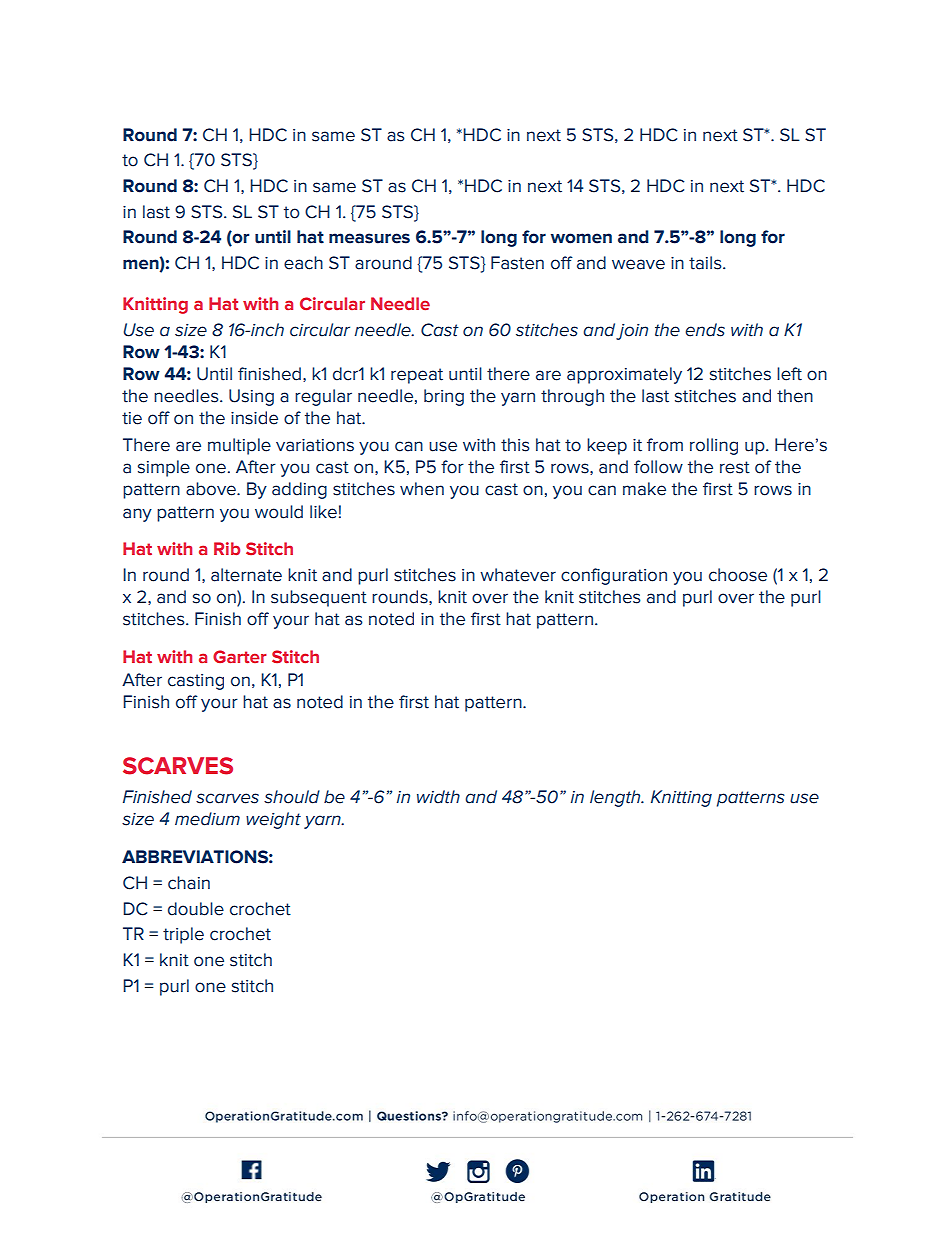 Image resolution: width=952 pixels, height=1233 pixels. Describe the element at coordinates (196, 909) in the image. I see `double` at that location.
